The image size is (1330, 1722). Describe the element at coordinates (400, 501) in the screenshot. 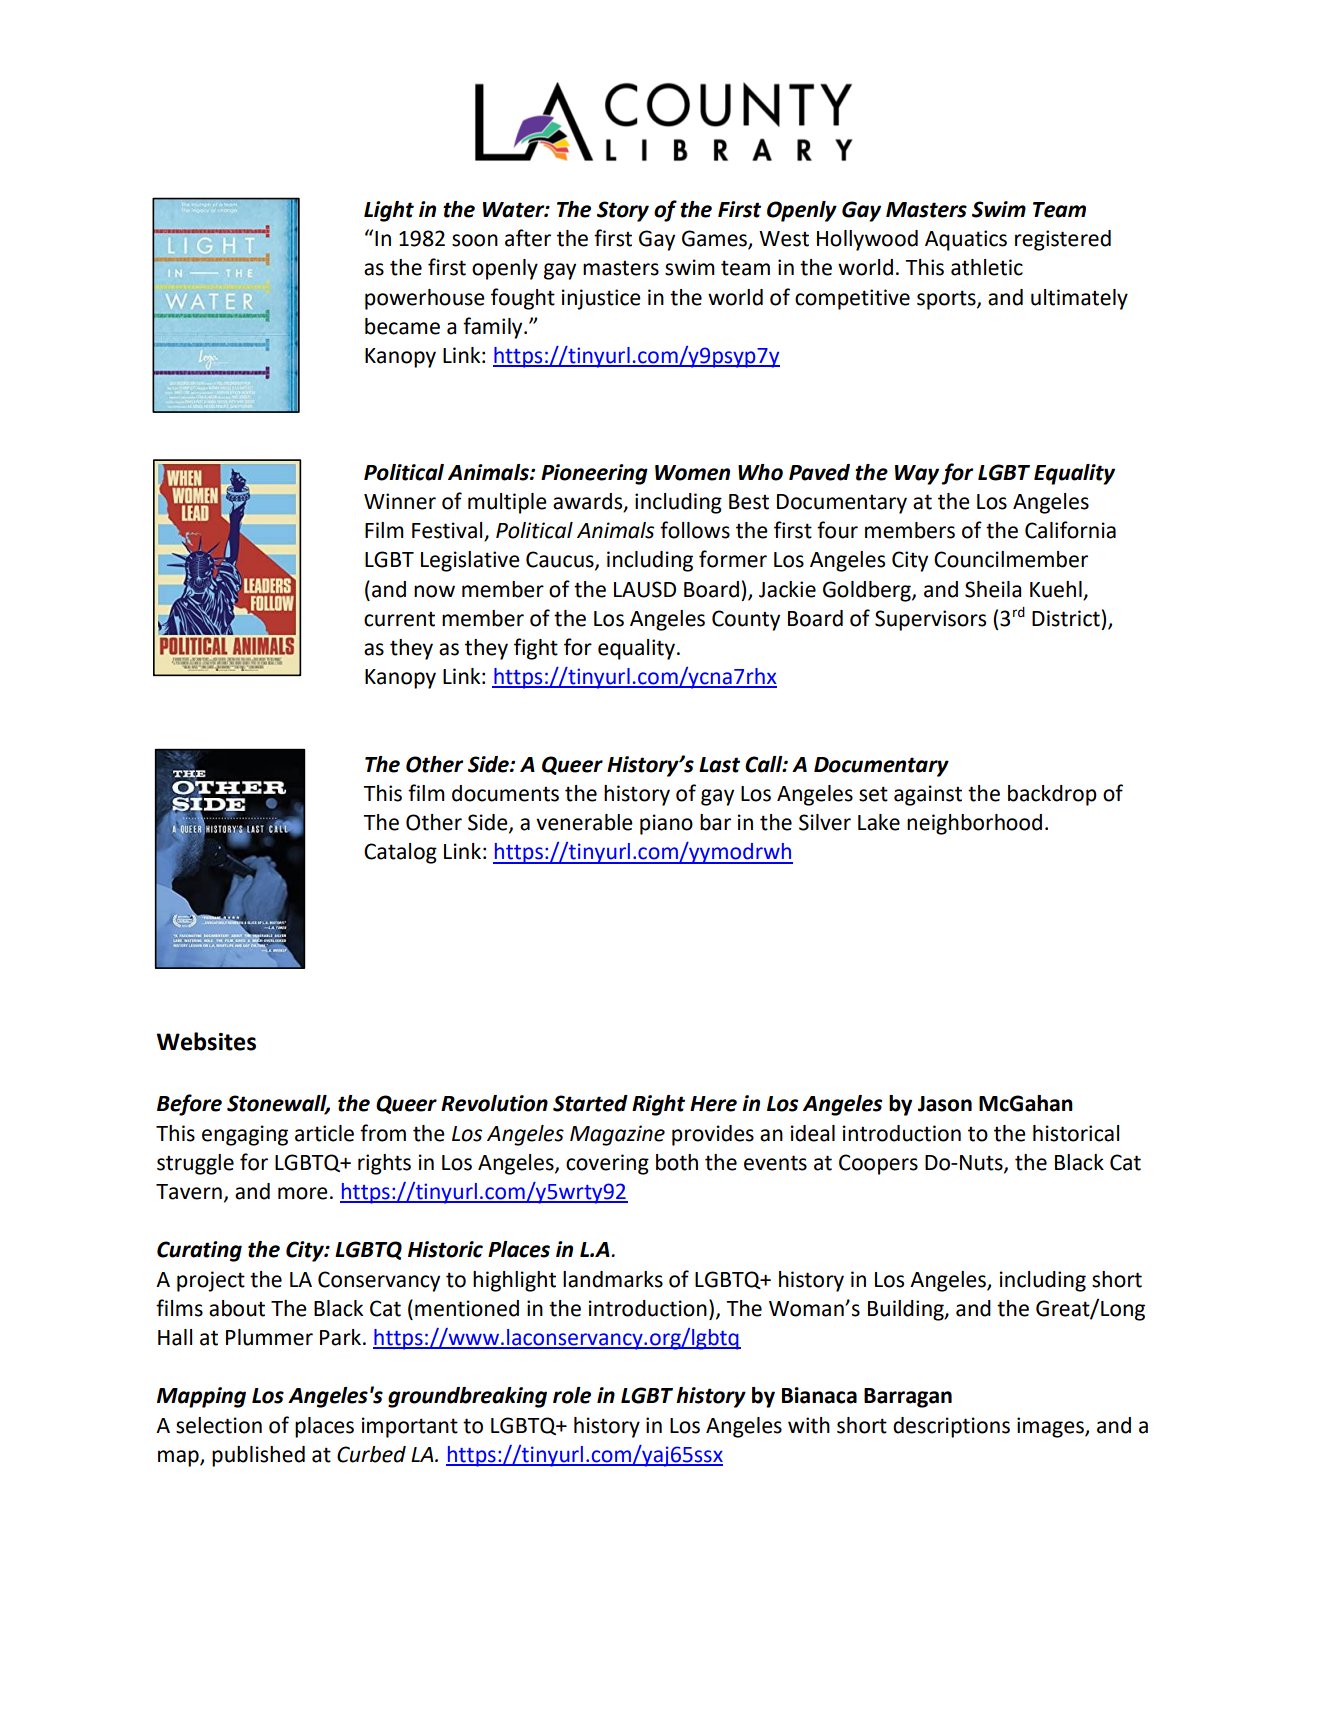

I see `Winner` at that location.
